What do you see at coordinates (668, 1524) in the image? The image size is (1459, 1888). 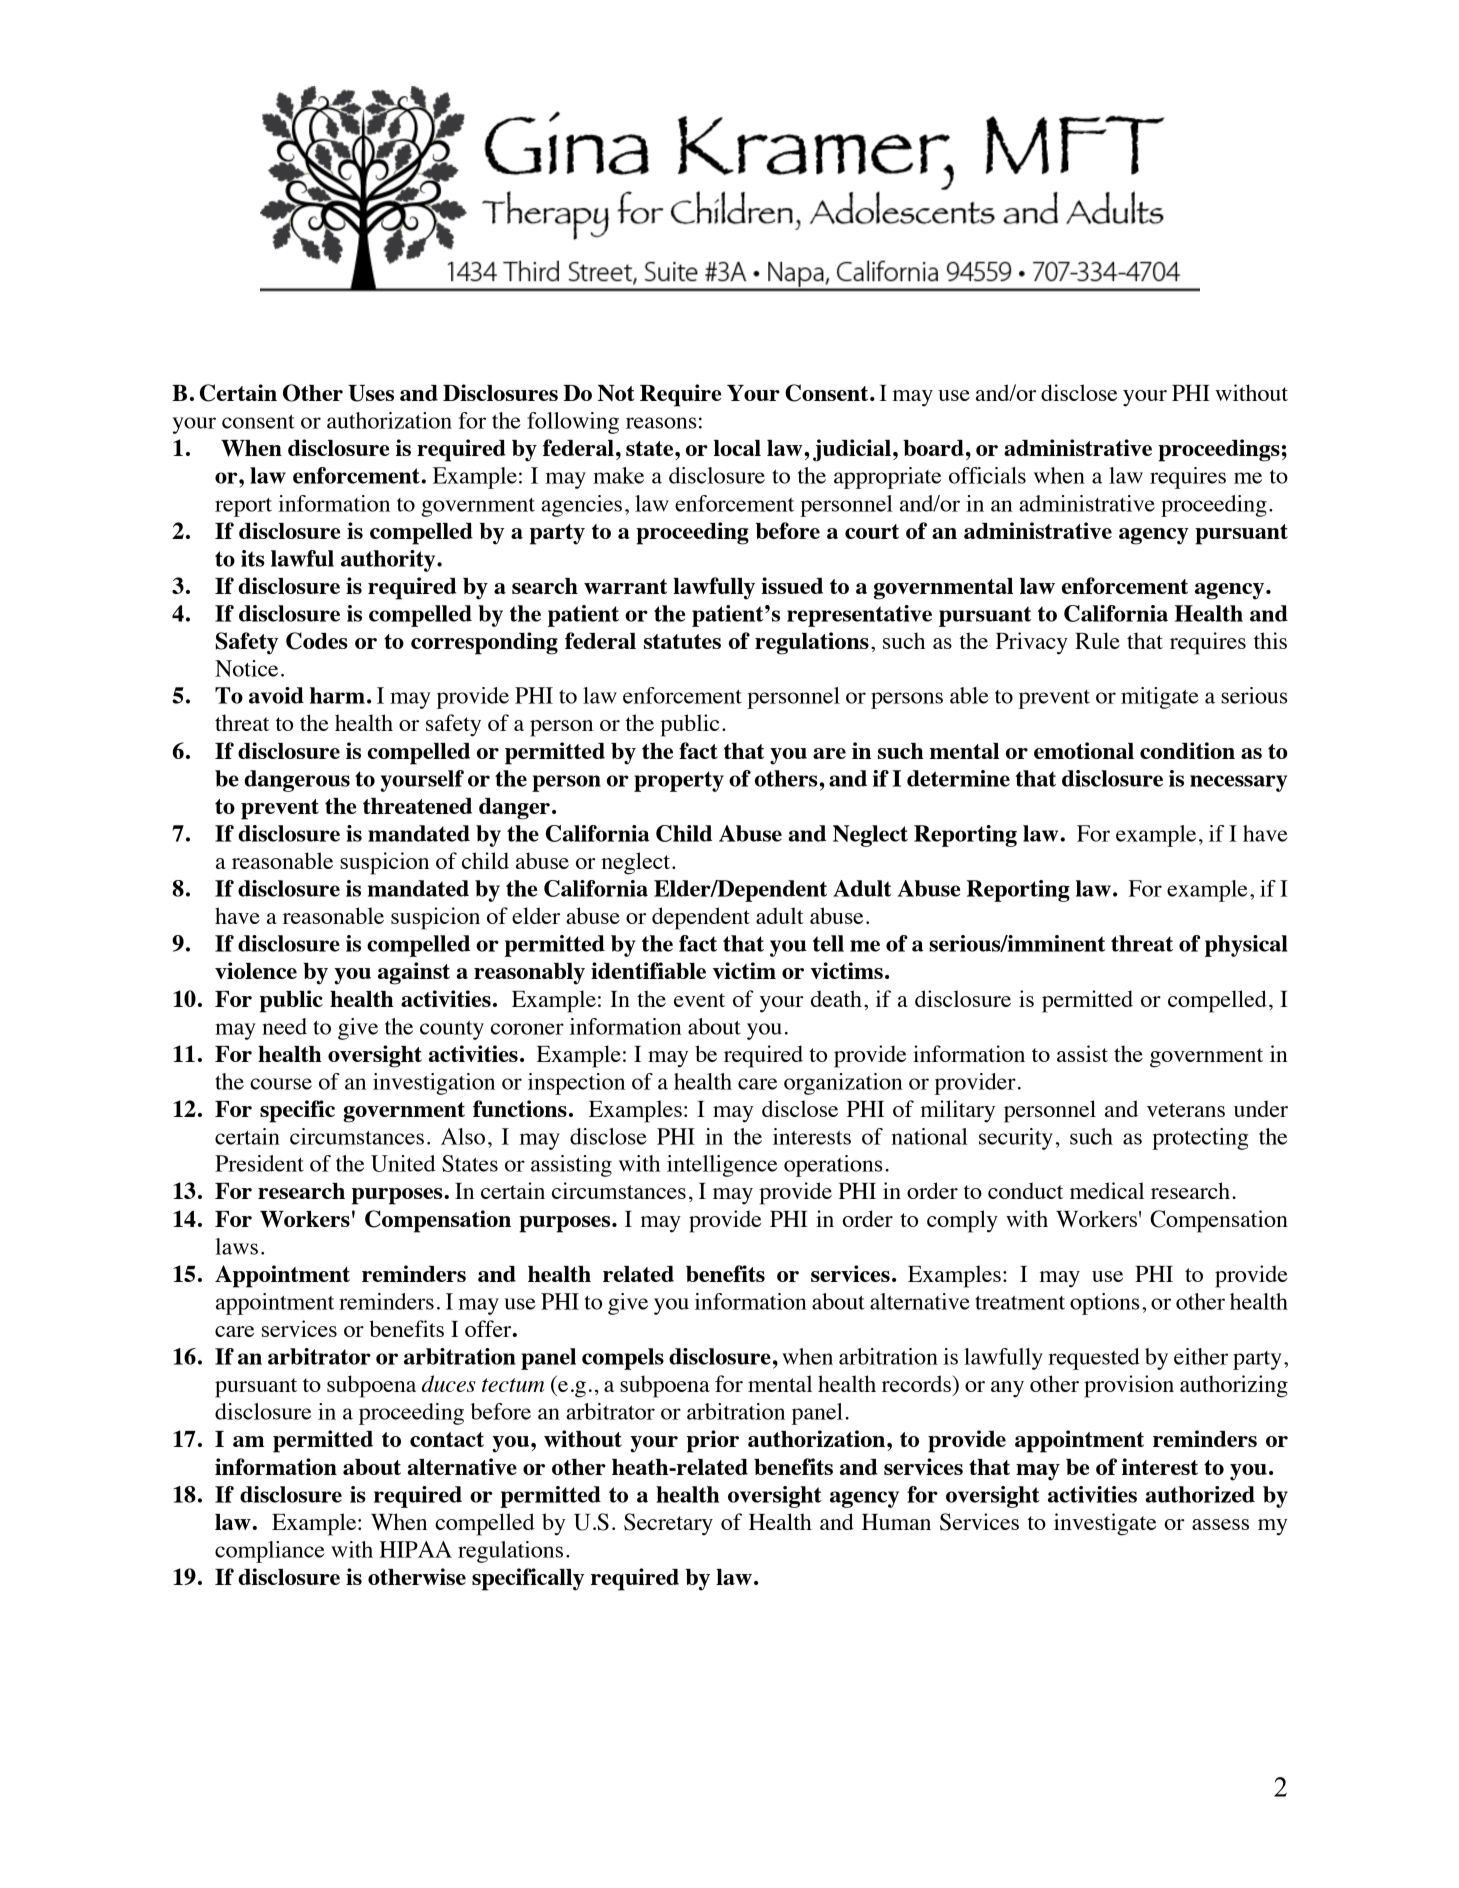 I see `Secretary` at bounding box center [668, 1524].
